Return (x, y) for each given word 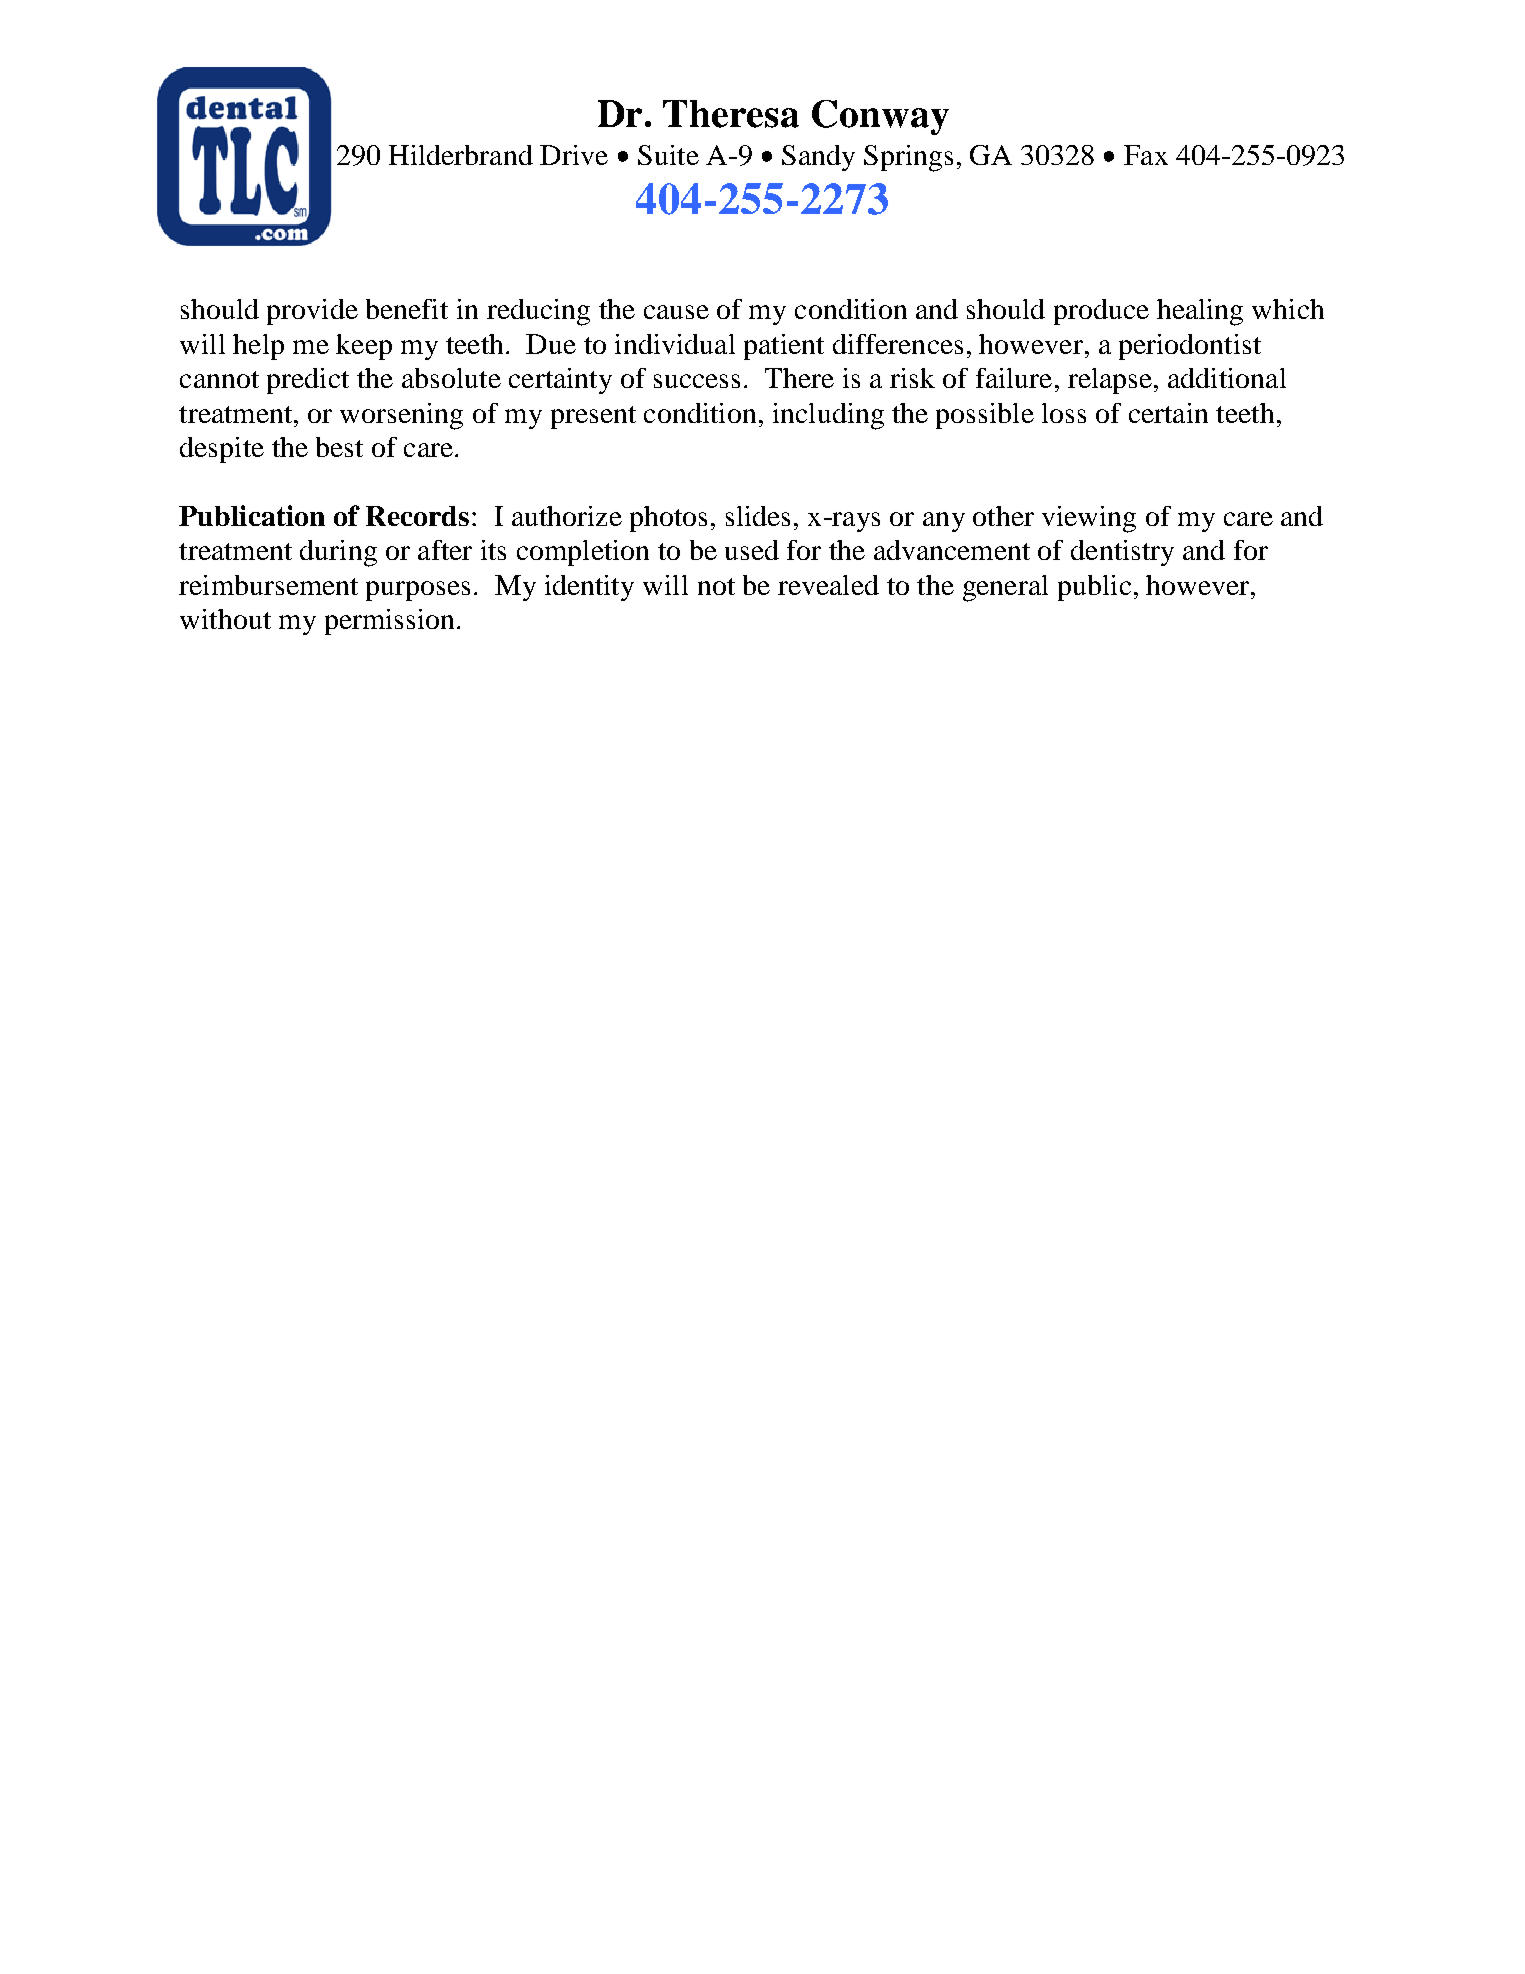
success (697, 381)
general (1005, 588)
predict (308, 381)
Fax (1146, 155)
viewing (1089, 519)
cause (676, 312)
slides (758, 516)
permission (389, 622)
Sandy (818, 158)
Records (417, 516)
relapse (1110, 381)
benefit (407, 309)
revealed (828, 585)
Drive (574, 155)
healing (1200, 312)
